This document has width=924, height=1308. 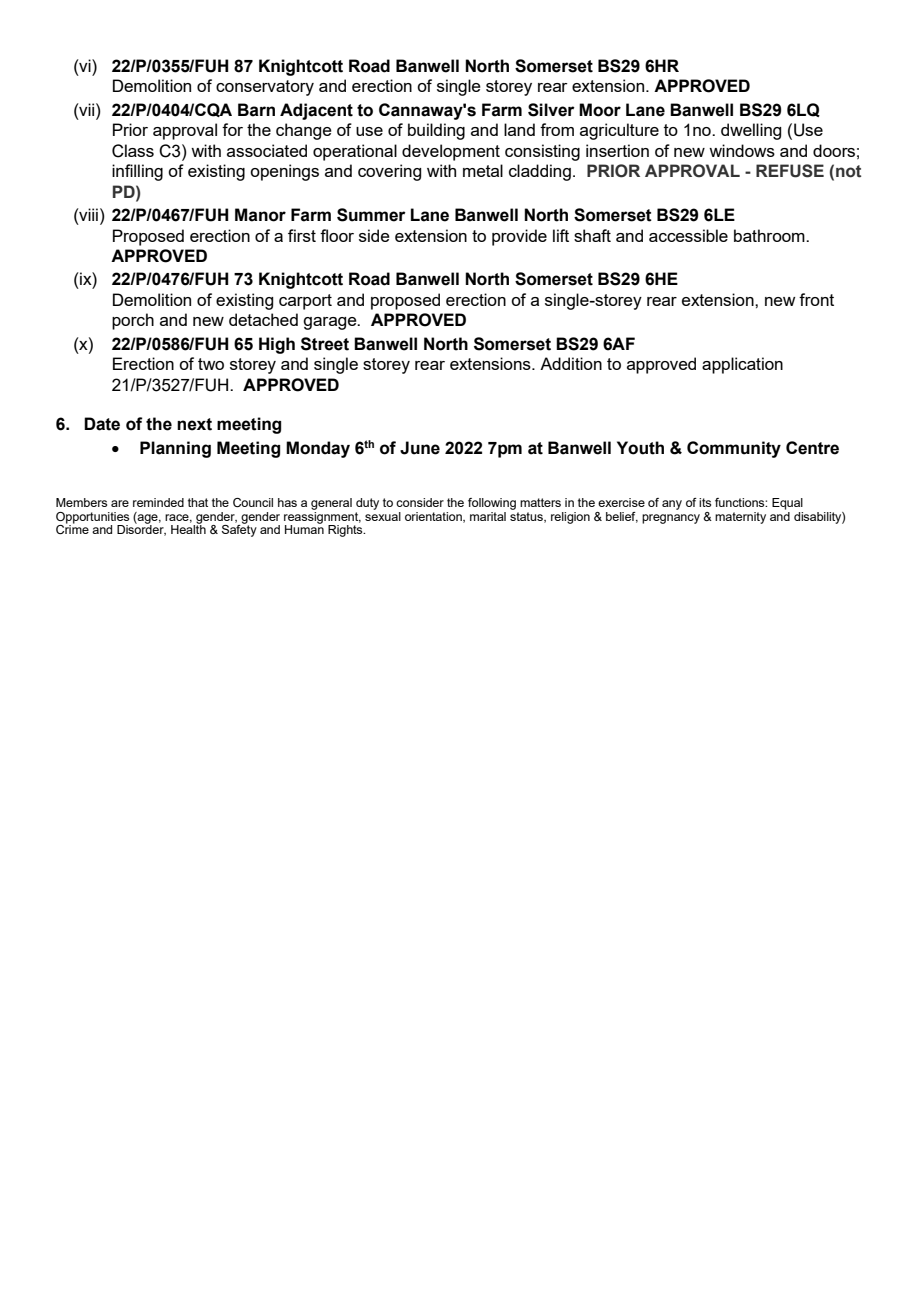 I want to click on Barn, so click(x=256, y=110).
